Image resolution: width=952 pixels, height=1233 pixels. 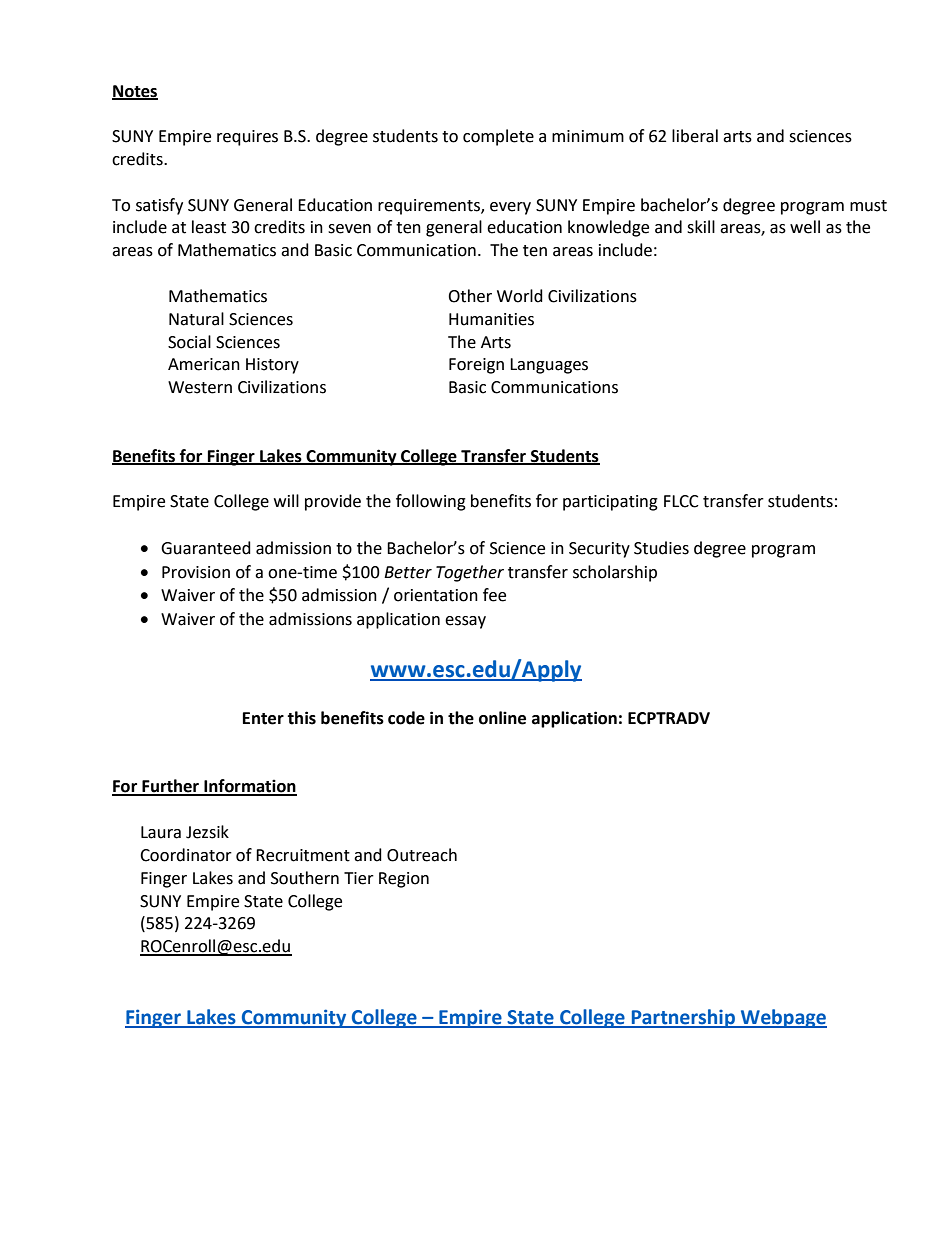 I want to click on Webpage, so click(x=783, y=1018).
